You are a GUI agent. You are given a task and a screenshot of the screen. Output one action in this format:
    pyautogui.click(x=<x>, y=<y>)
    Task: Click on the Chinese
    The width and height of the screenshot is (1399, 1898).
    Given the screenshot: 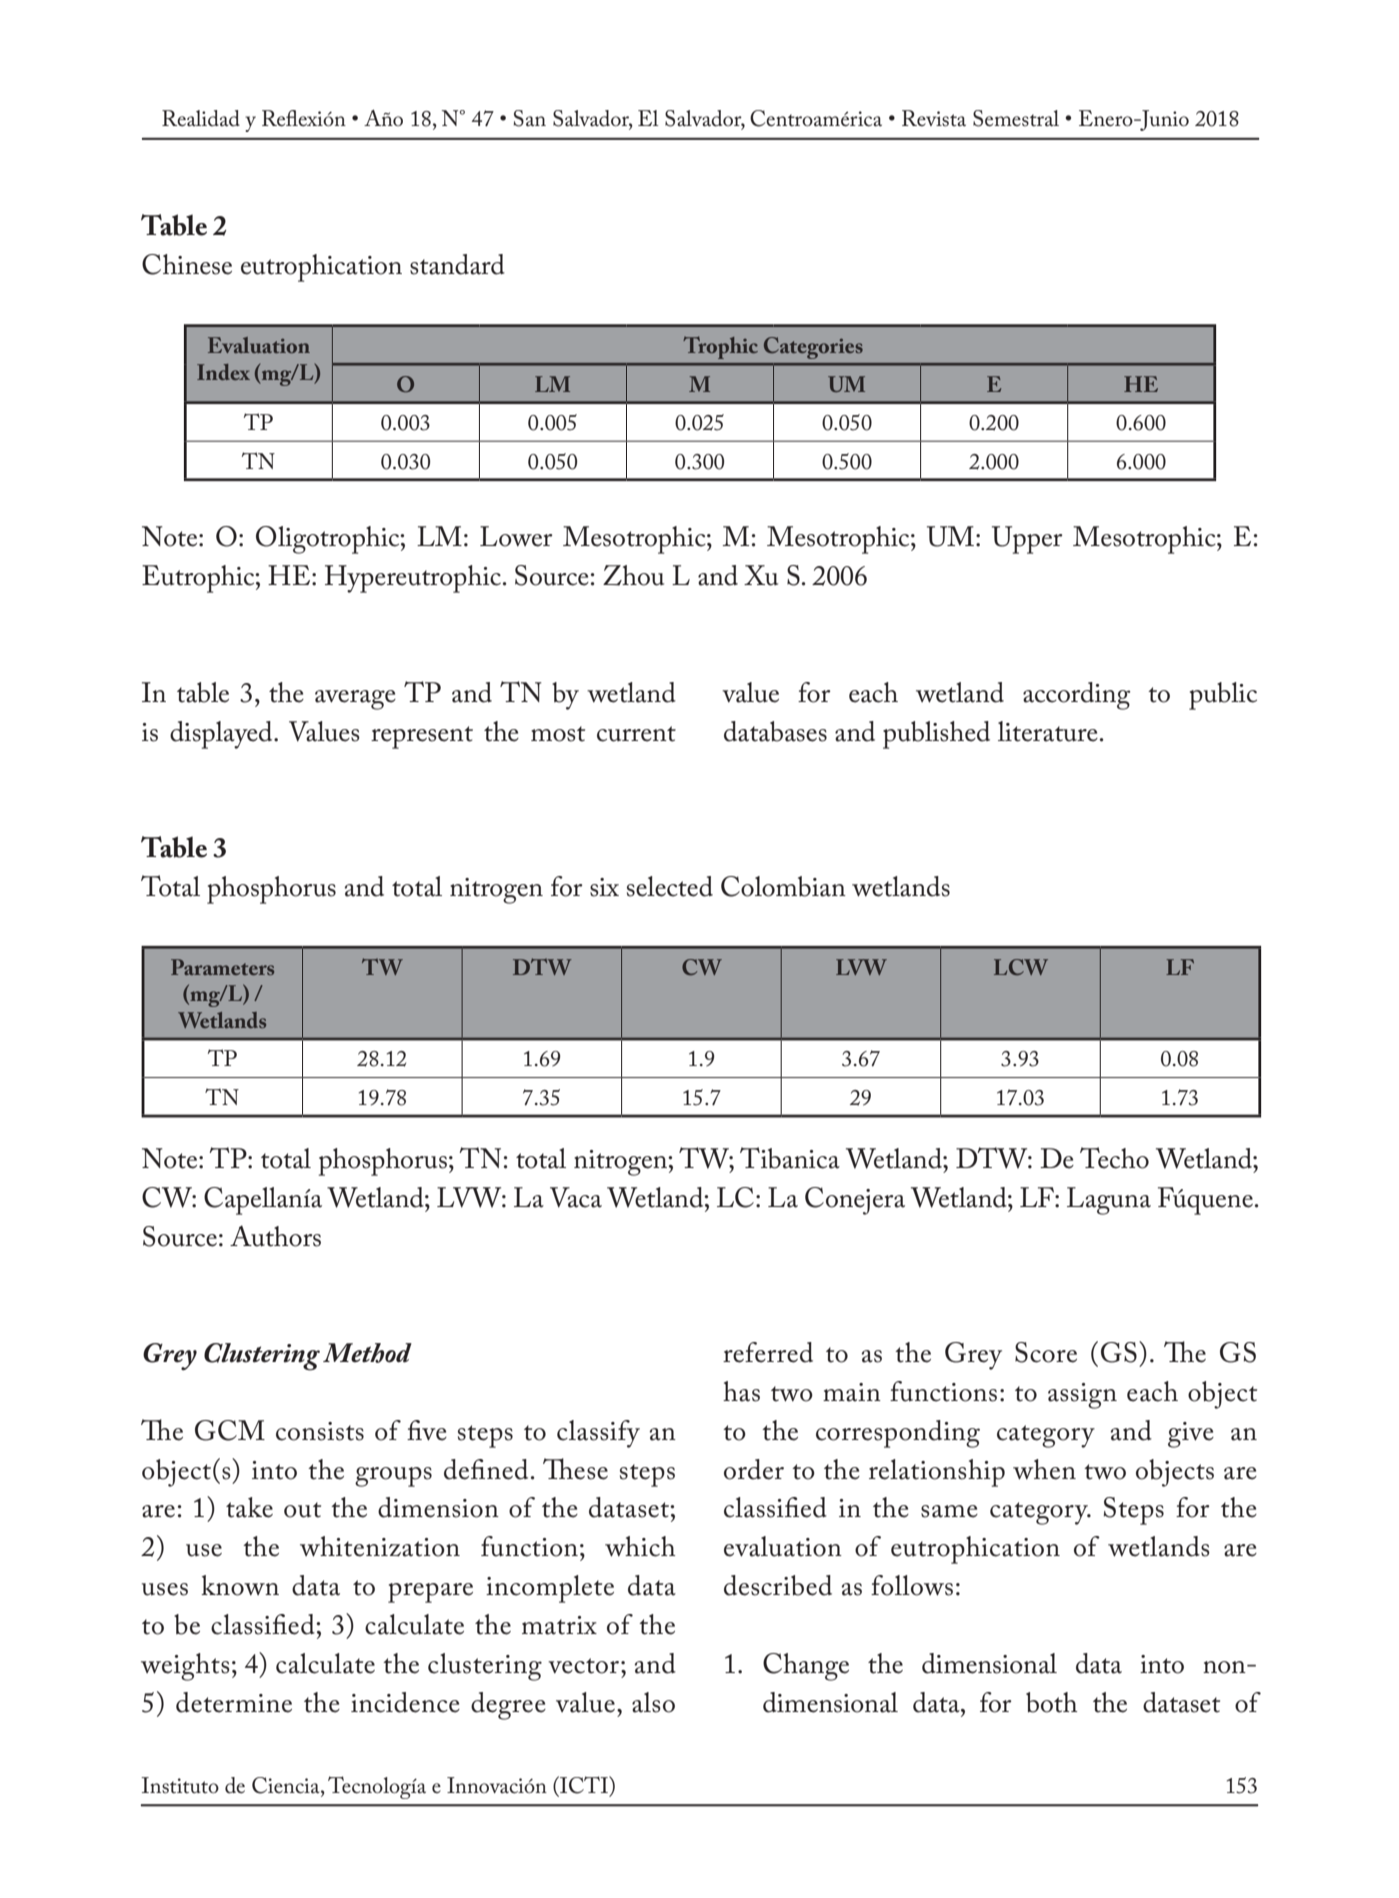 What is the action you would take?
    pyautogui.click(x=187, y=264)
